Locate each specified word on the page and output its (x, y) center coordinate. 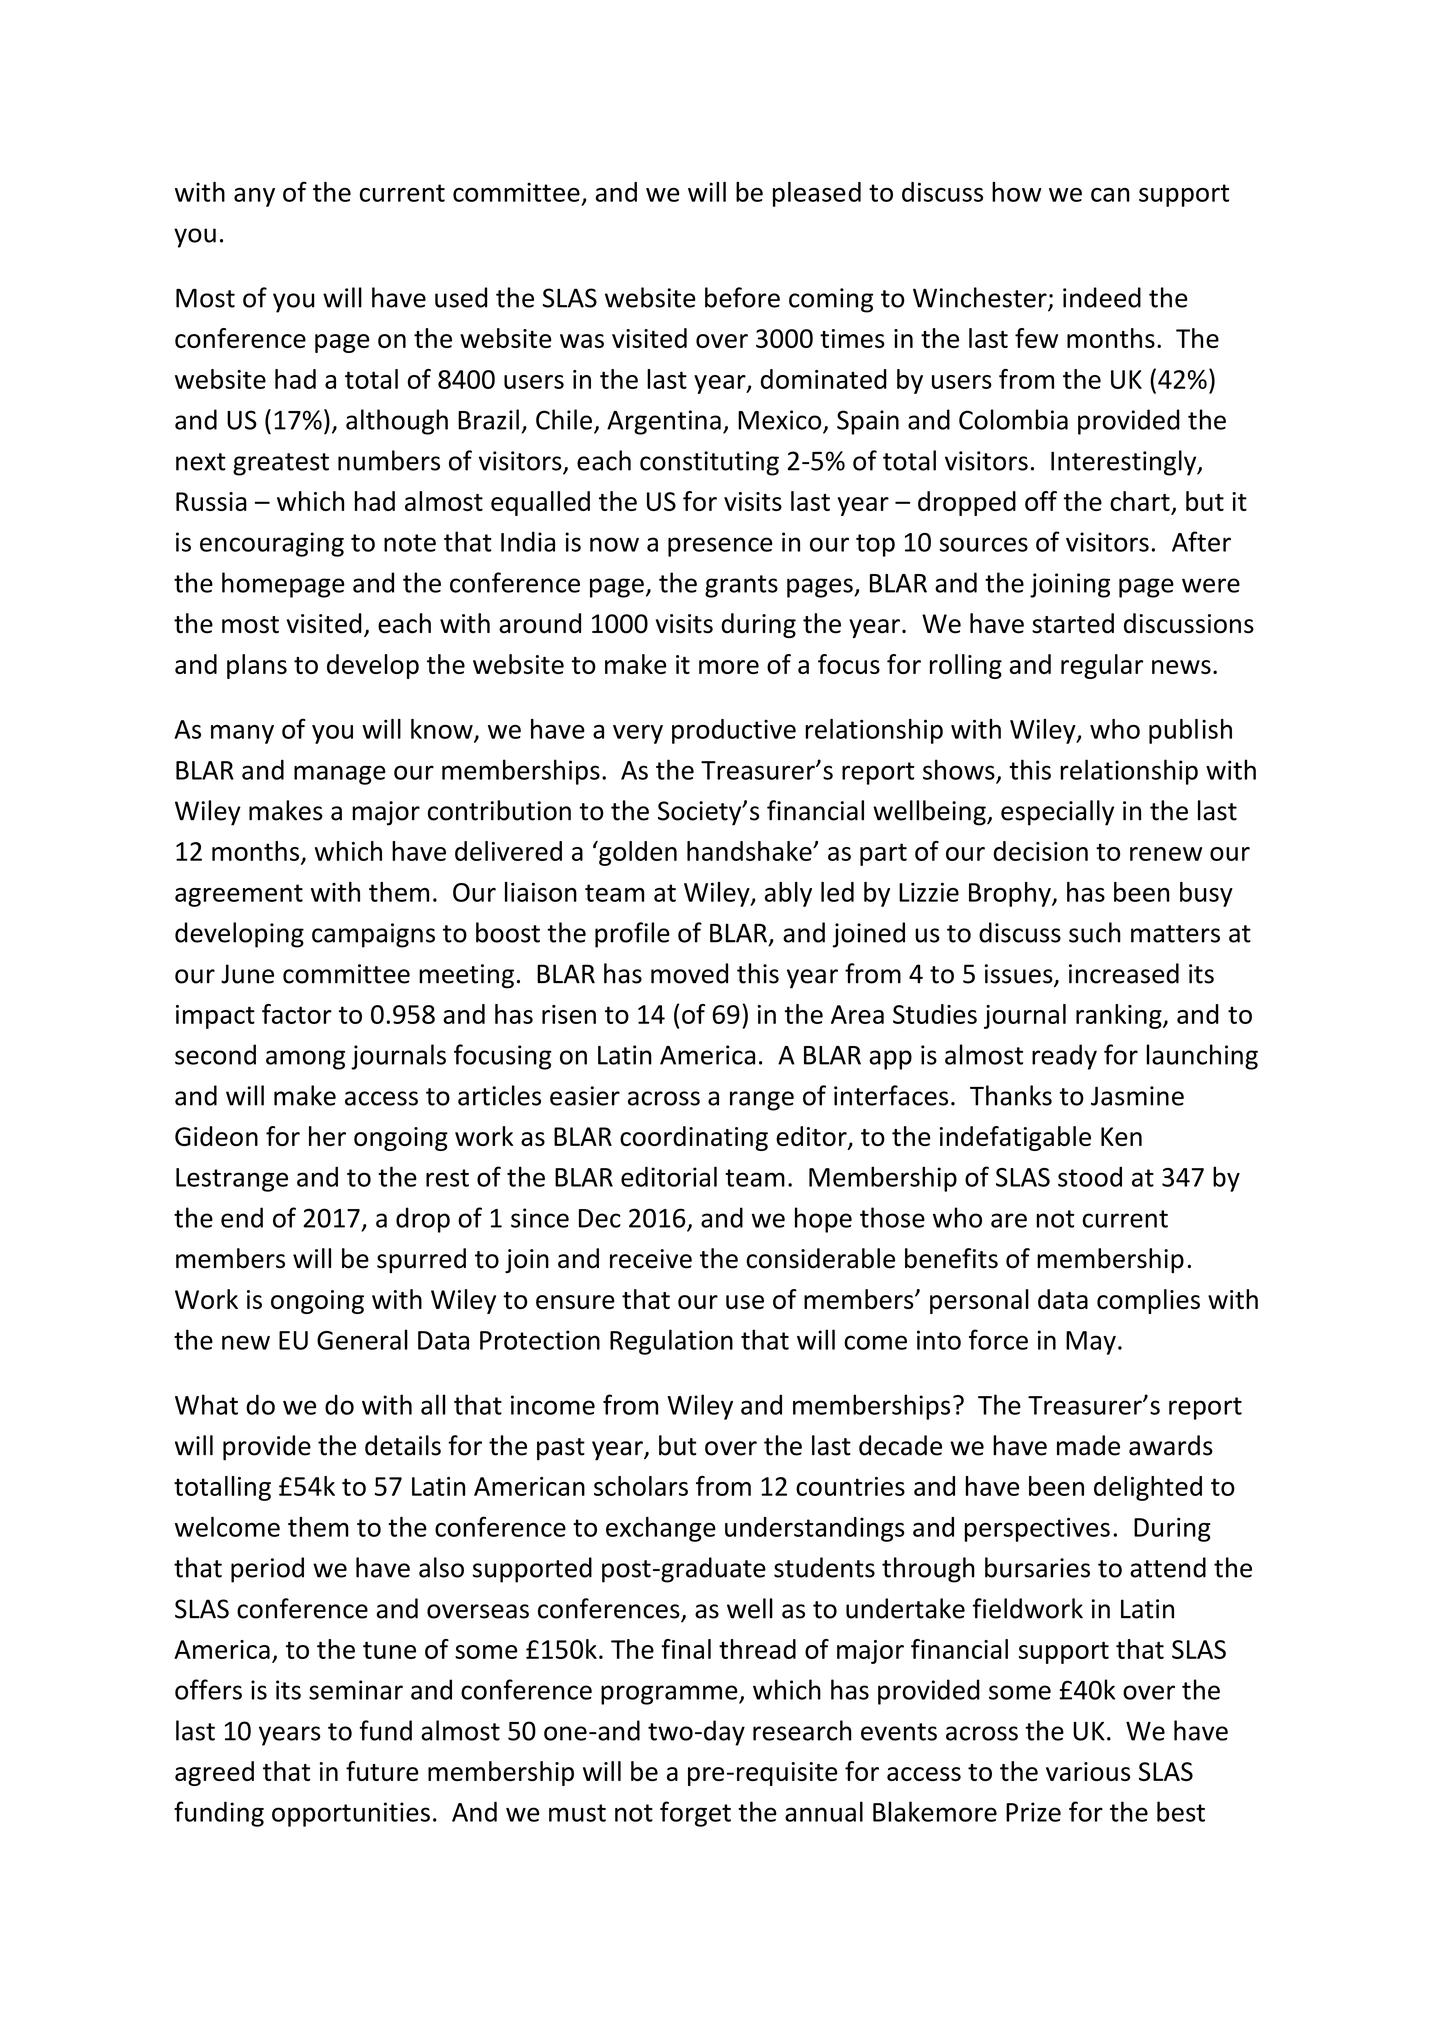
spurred (421, 1260)
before (742, 297)
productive (734, 731)
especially (1057, 813)
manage (340, 775)
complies (1148, 1301)
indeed (1102, 297)
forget (695, 1814)
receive (651, 1259)
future (382, 1771)
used (461, 297)
